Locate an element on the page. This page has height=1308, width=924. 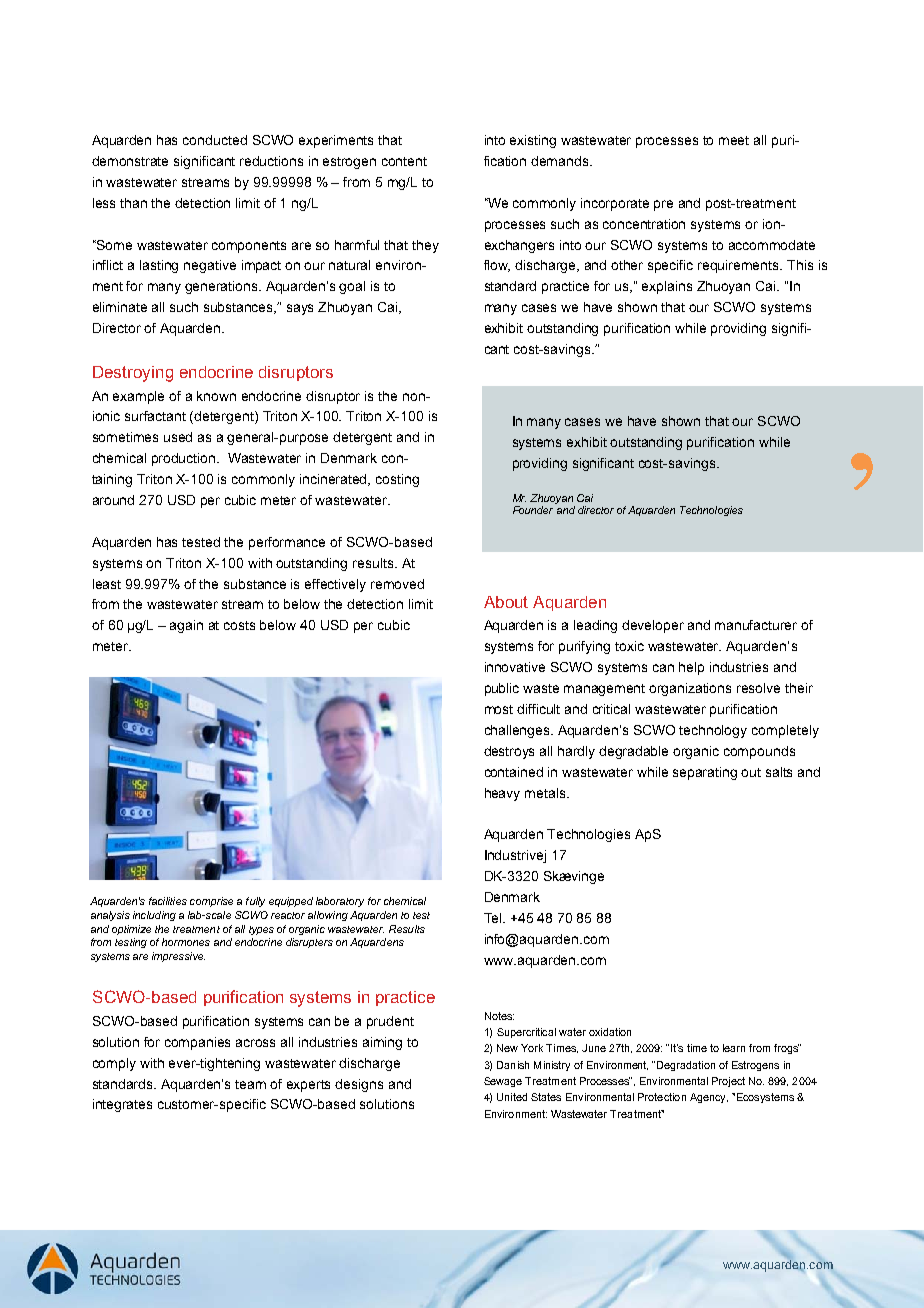
heavy is located at coordinates (502, 794).
